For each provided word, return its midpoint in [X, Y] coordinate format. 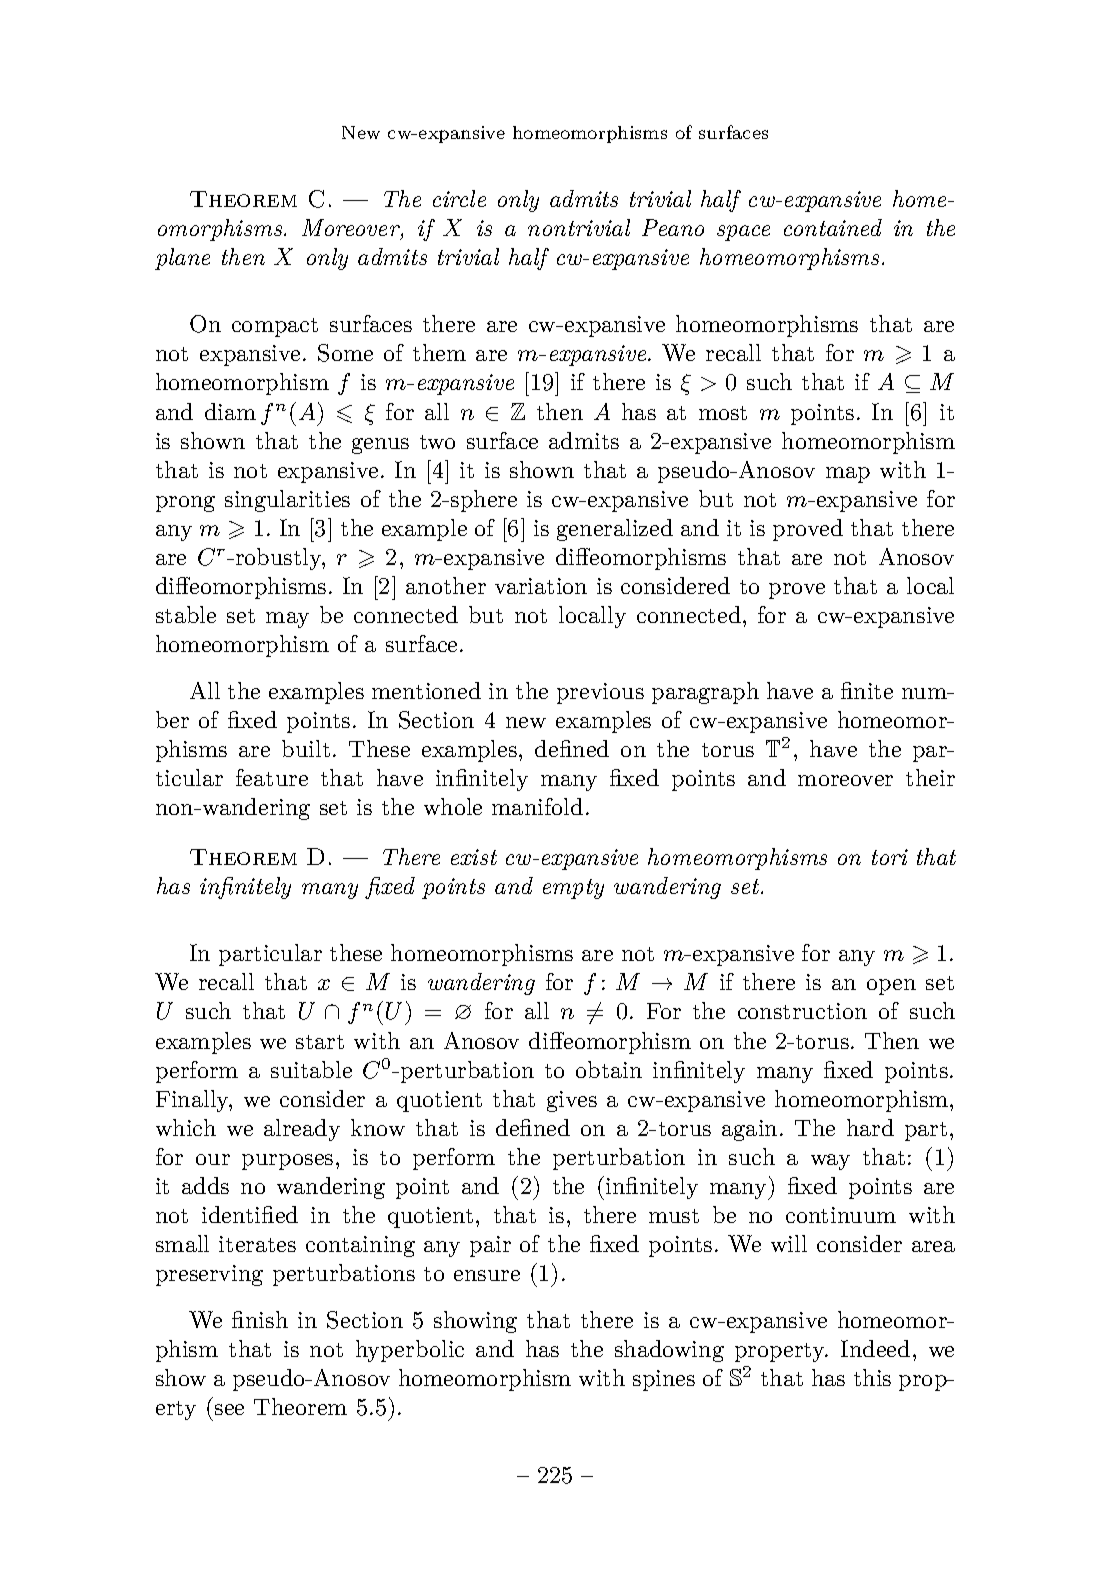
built [306, 748]
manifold [537, 806]
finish [260, 1319]
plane [182, 259]
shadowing [669, 1351]
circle [459, 198]
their [930, 777]
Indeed [875, 1348]
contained [833, 227]
